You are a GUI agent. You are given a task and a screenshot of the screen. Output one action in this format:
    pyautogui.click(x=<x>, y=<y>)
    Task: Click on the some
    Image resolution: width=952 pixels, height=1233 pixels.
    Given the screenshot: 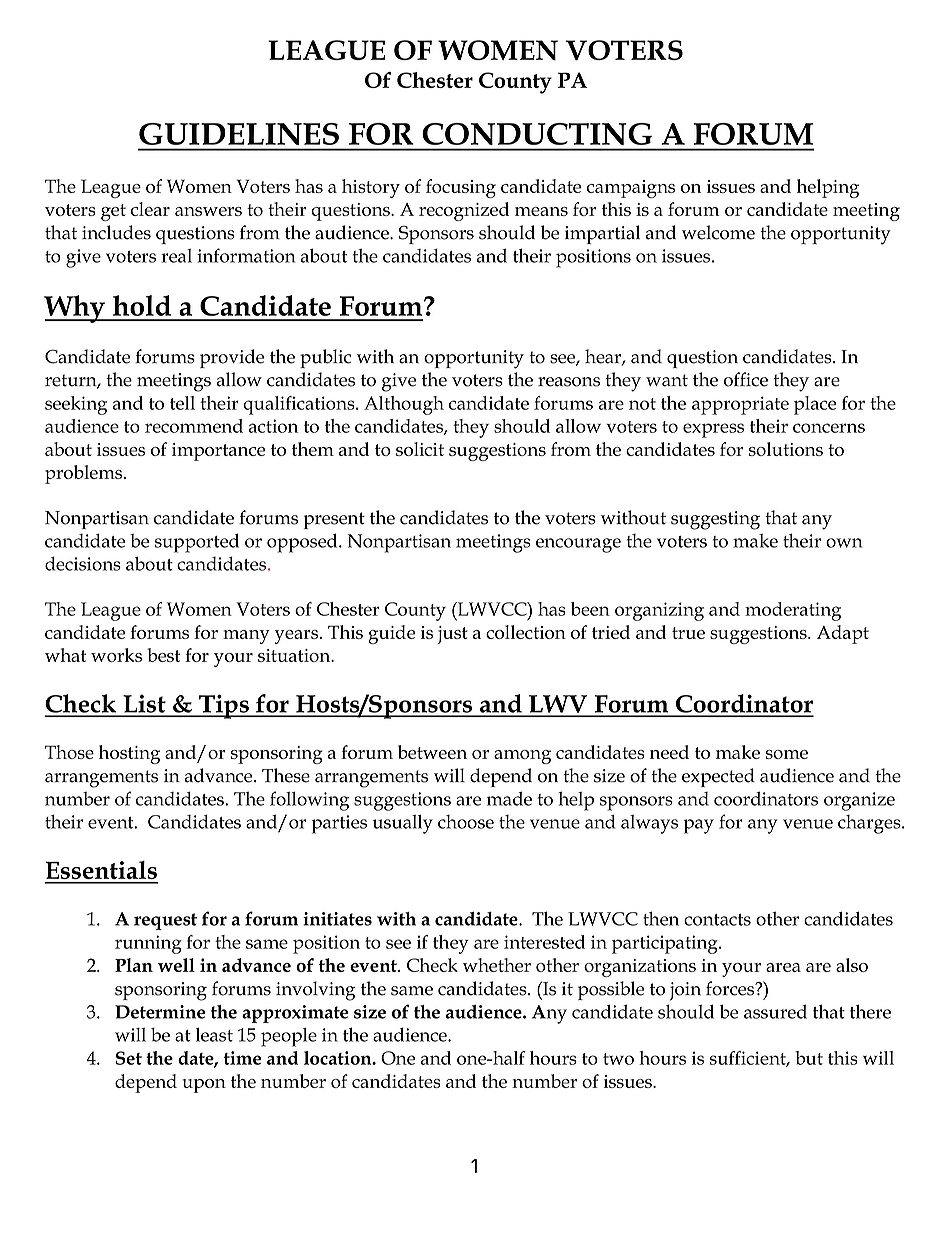 What is the action you would take?
    pyautogui.click(x=787, y=754)
